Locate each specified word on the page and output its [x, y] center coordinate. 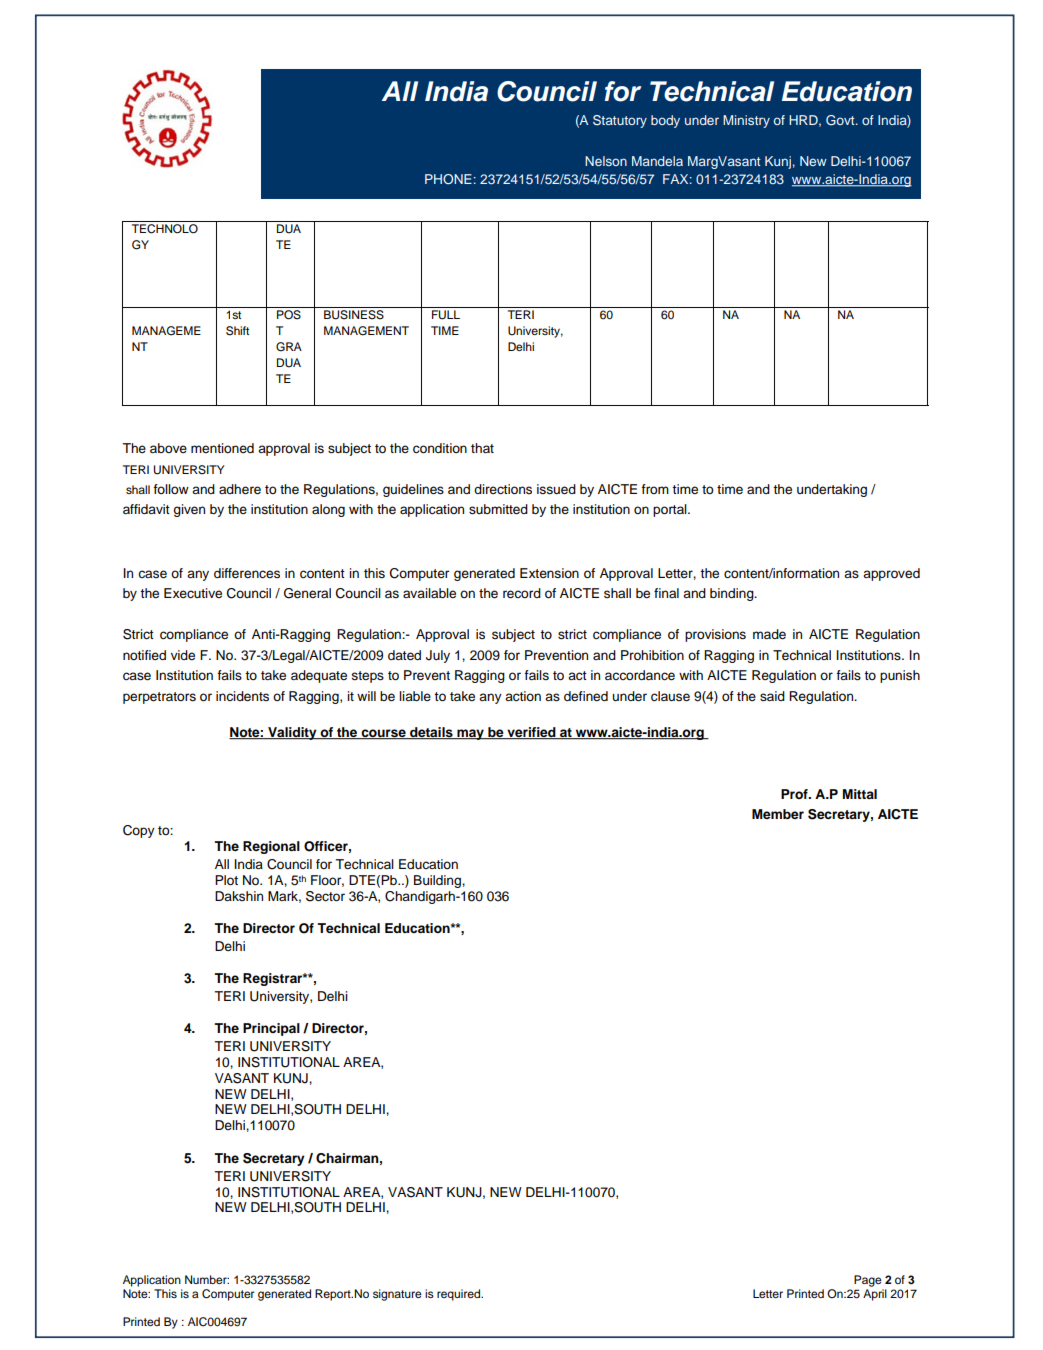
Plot [226, 880]
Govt [841, 120]
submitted [498, 509]
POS [289, 315]
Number [207, 1279]
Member [778, 814]
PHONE [448, 179]
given [189, 510]
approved [891, 574]
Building [438, 881]
